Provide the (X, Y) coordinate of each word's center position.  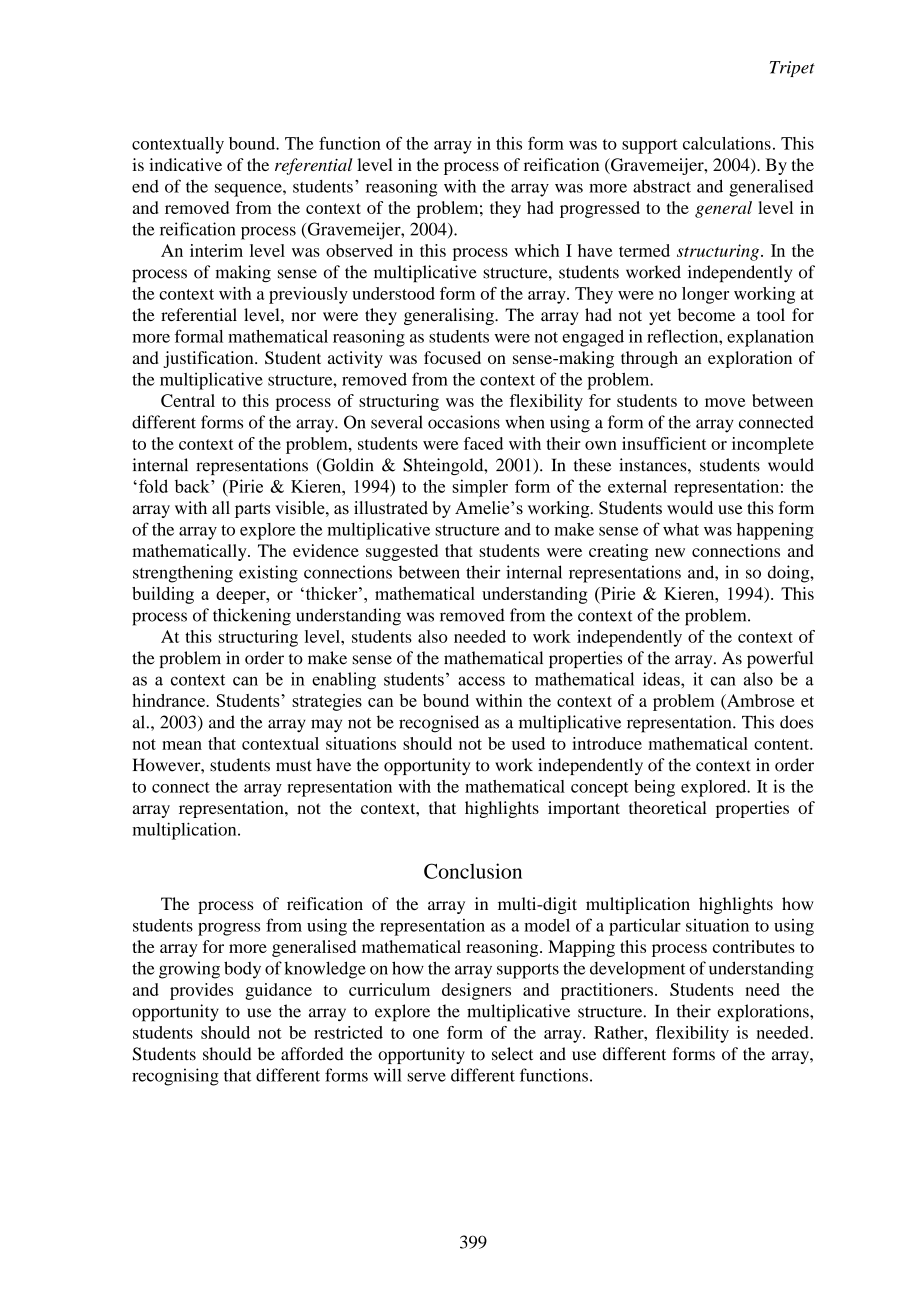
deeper (242, 595)
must (294, 766)
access (481, 681)
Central (188, 400)
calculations (727, 143)
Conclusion (473, 871)
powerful (780, 659)
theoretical (668, 807)
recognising (175, 1077)
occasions (464, 422)
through (649, 359)
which (536, 250)
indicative (185, 164)
